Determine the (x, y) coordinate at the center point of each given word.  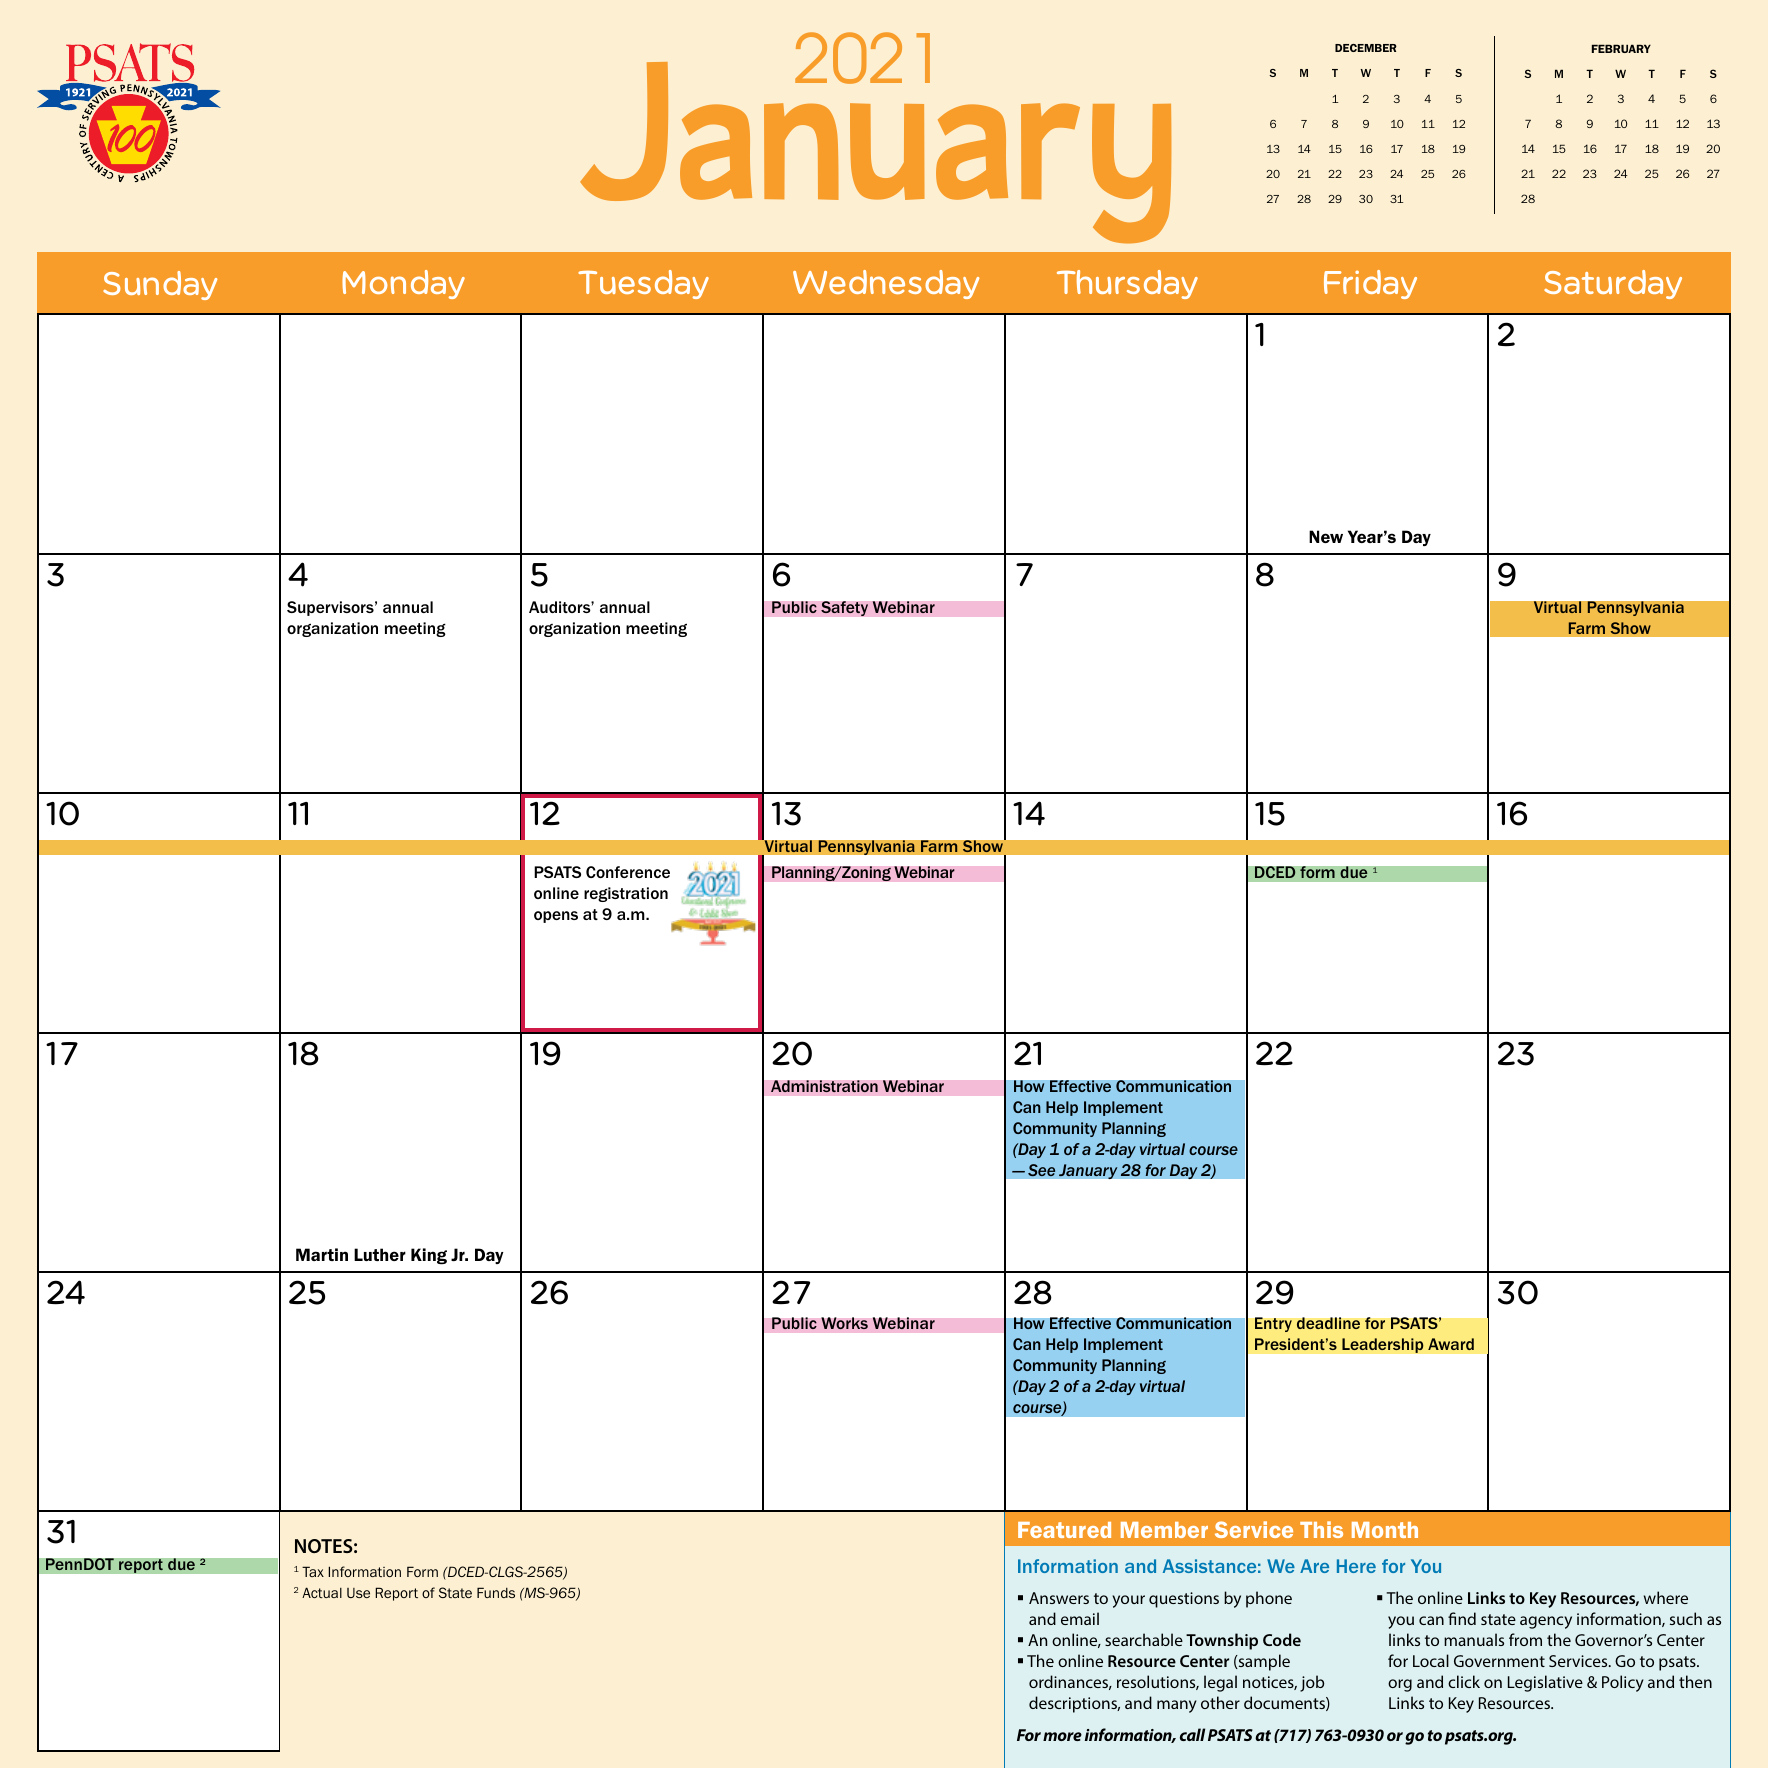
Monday (403, 284)
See (1042, 1170)
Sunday (160, 285)
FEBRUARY (1621, 48)
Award (1451, 1344)
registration (626, 894)
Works (844, 1323)
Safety (844, 609)
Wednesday (886, 284)
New (1326, 536)
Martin (322, 1254)
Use (358, 1593)
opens (556, 917)
